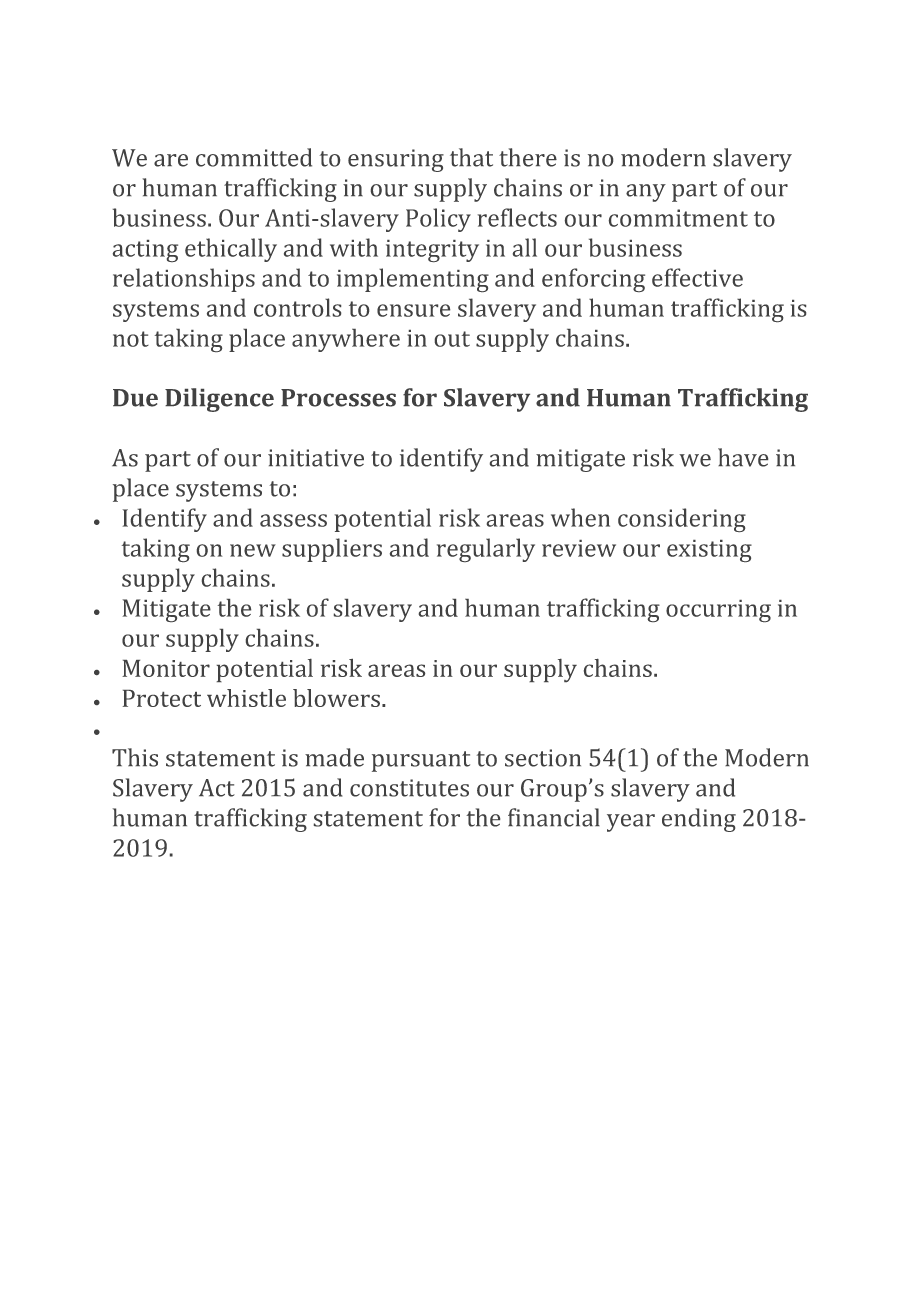 Image resolution: width=924 pixels, height=1308 pixels. Describe the element at coordinates (452, 339) in the page. I see `out` at that location.
